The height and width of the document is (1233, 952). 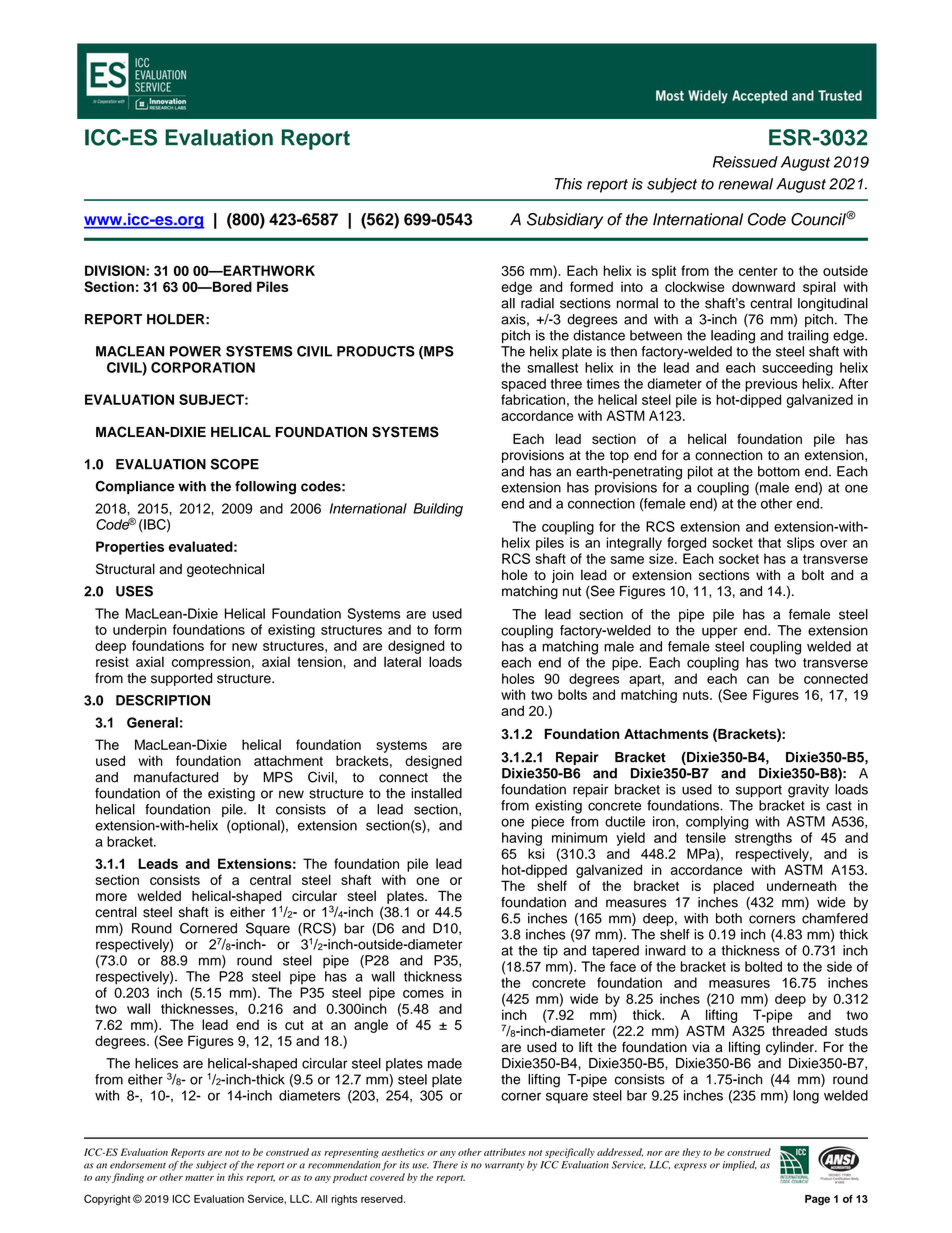 What do you see at coordinates (195, 351) in the document?
I see `POWER` at bounding box center [195, 351].
